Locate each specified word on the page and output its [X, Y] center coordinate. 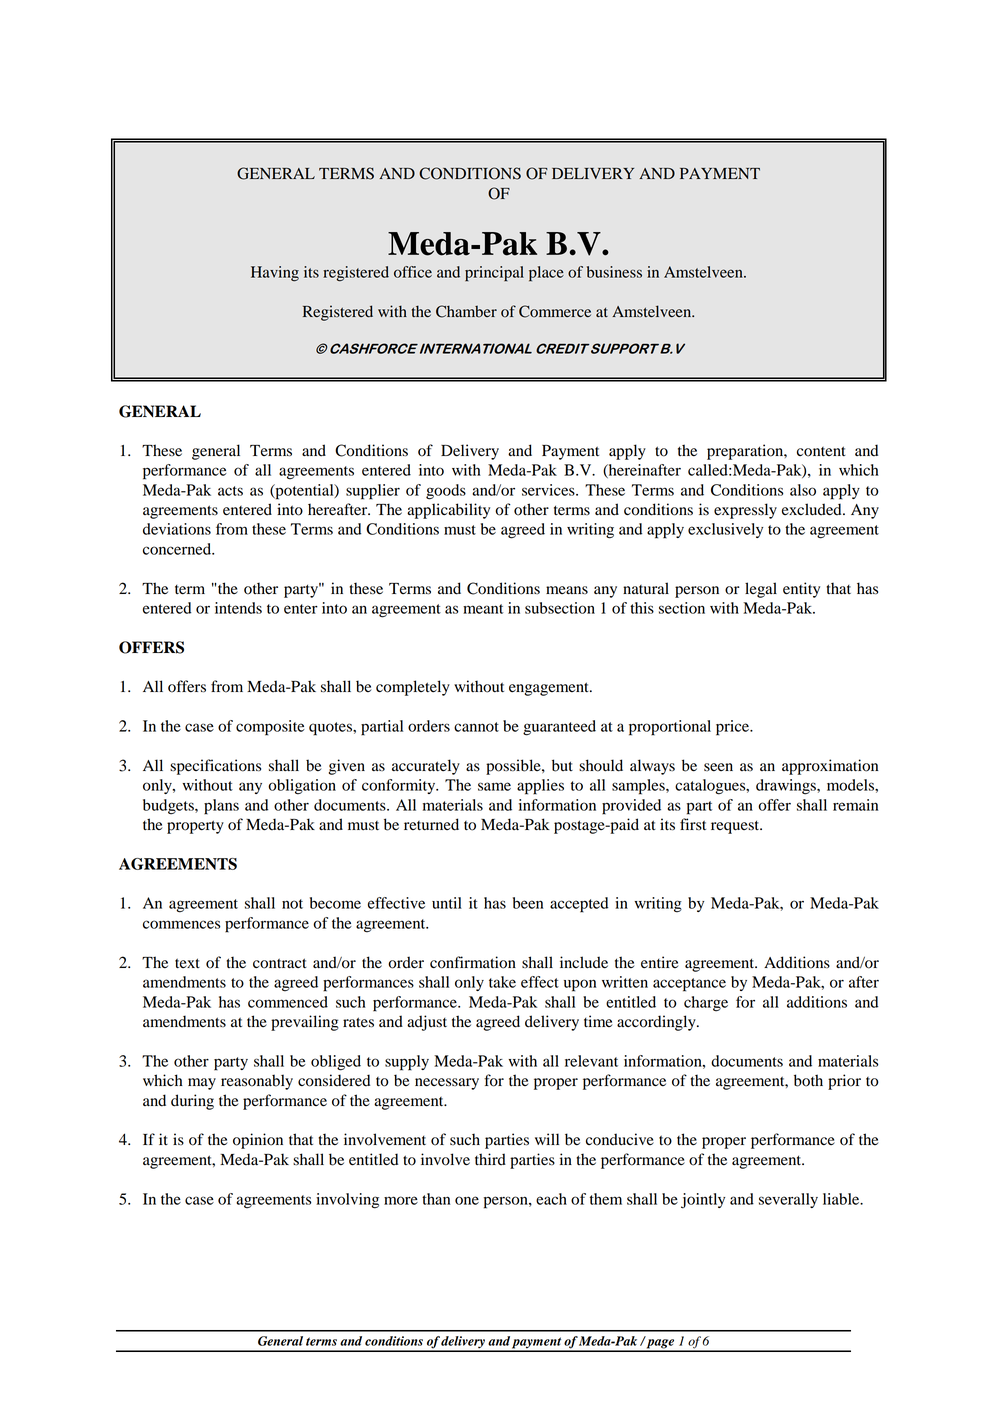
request [736, 827]
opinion [258, 1141]
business [614, 272]
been [528, 903]
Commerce [555, 311]
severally [788, 1200]
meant [483, 609]
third [490, 1159]
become [335, 903]
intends [238, 608]
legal [761, 590]
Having [275, 274]
